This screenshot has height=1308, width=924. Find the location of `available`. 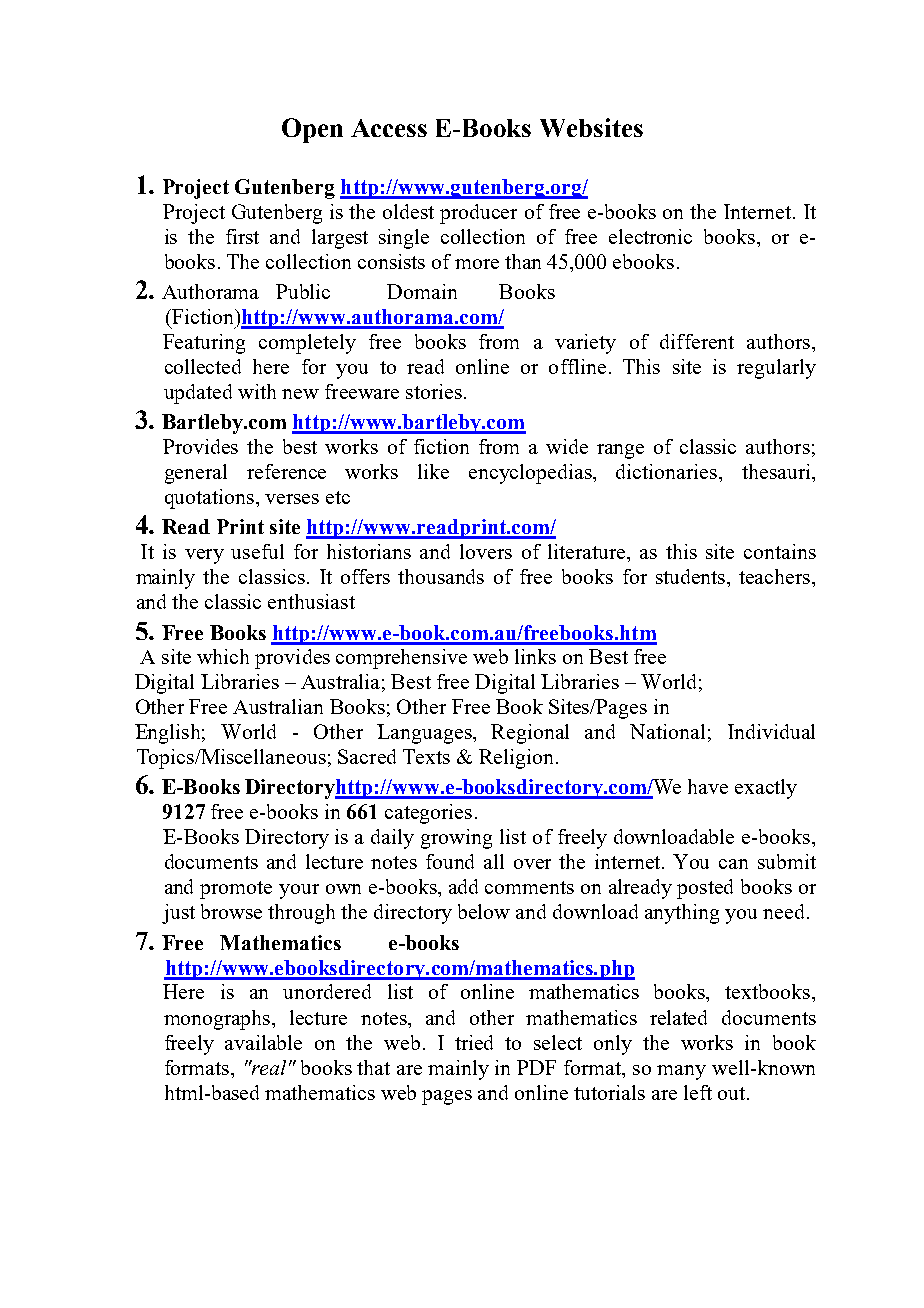

available is located at coordinates (263, 1042).
